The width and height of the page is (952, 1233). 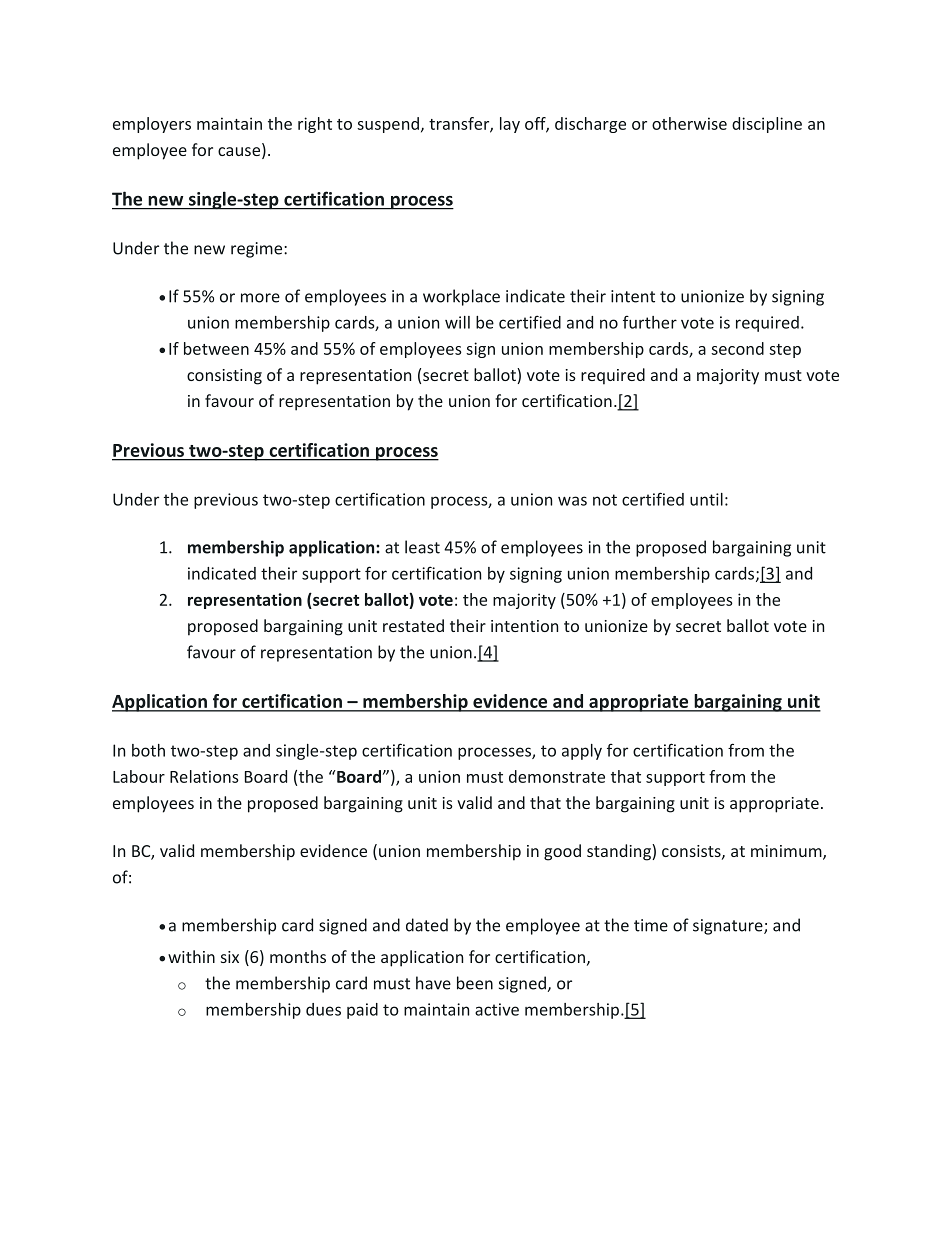 I want to click on cause, so click(x=239, y=151).
